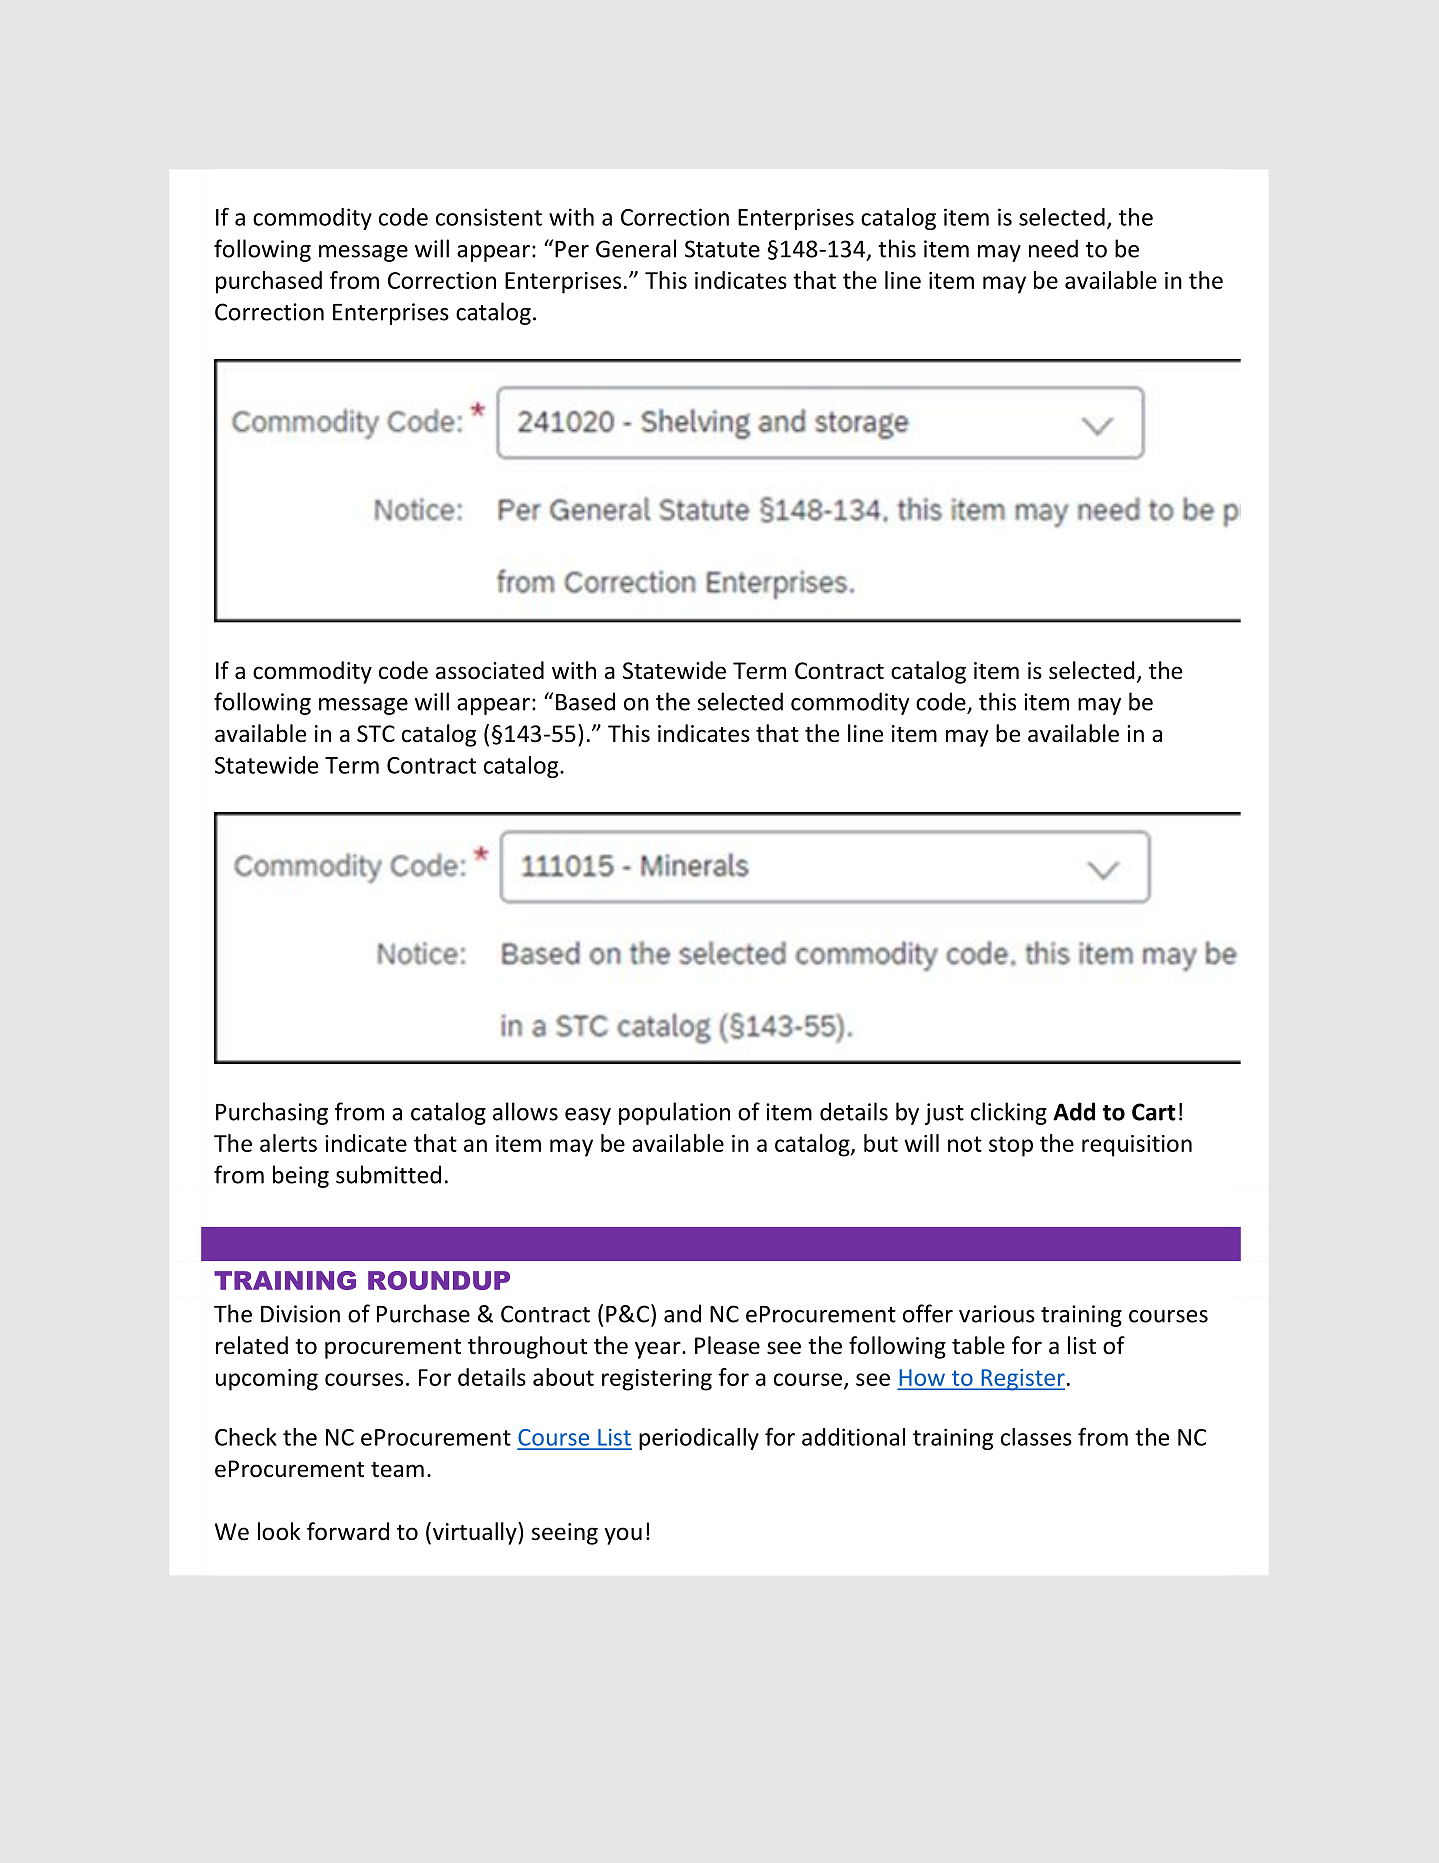  I want to click on ROUNDUP, so click(439, 1280).
